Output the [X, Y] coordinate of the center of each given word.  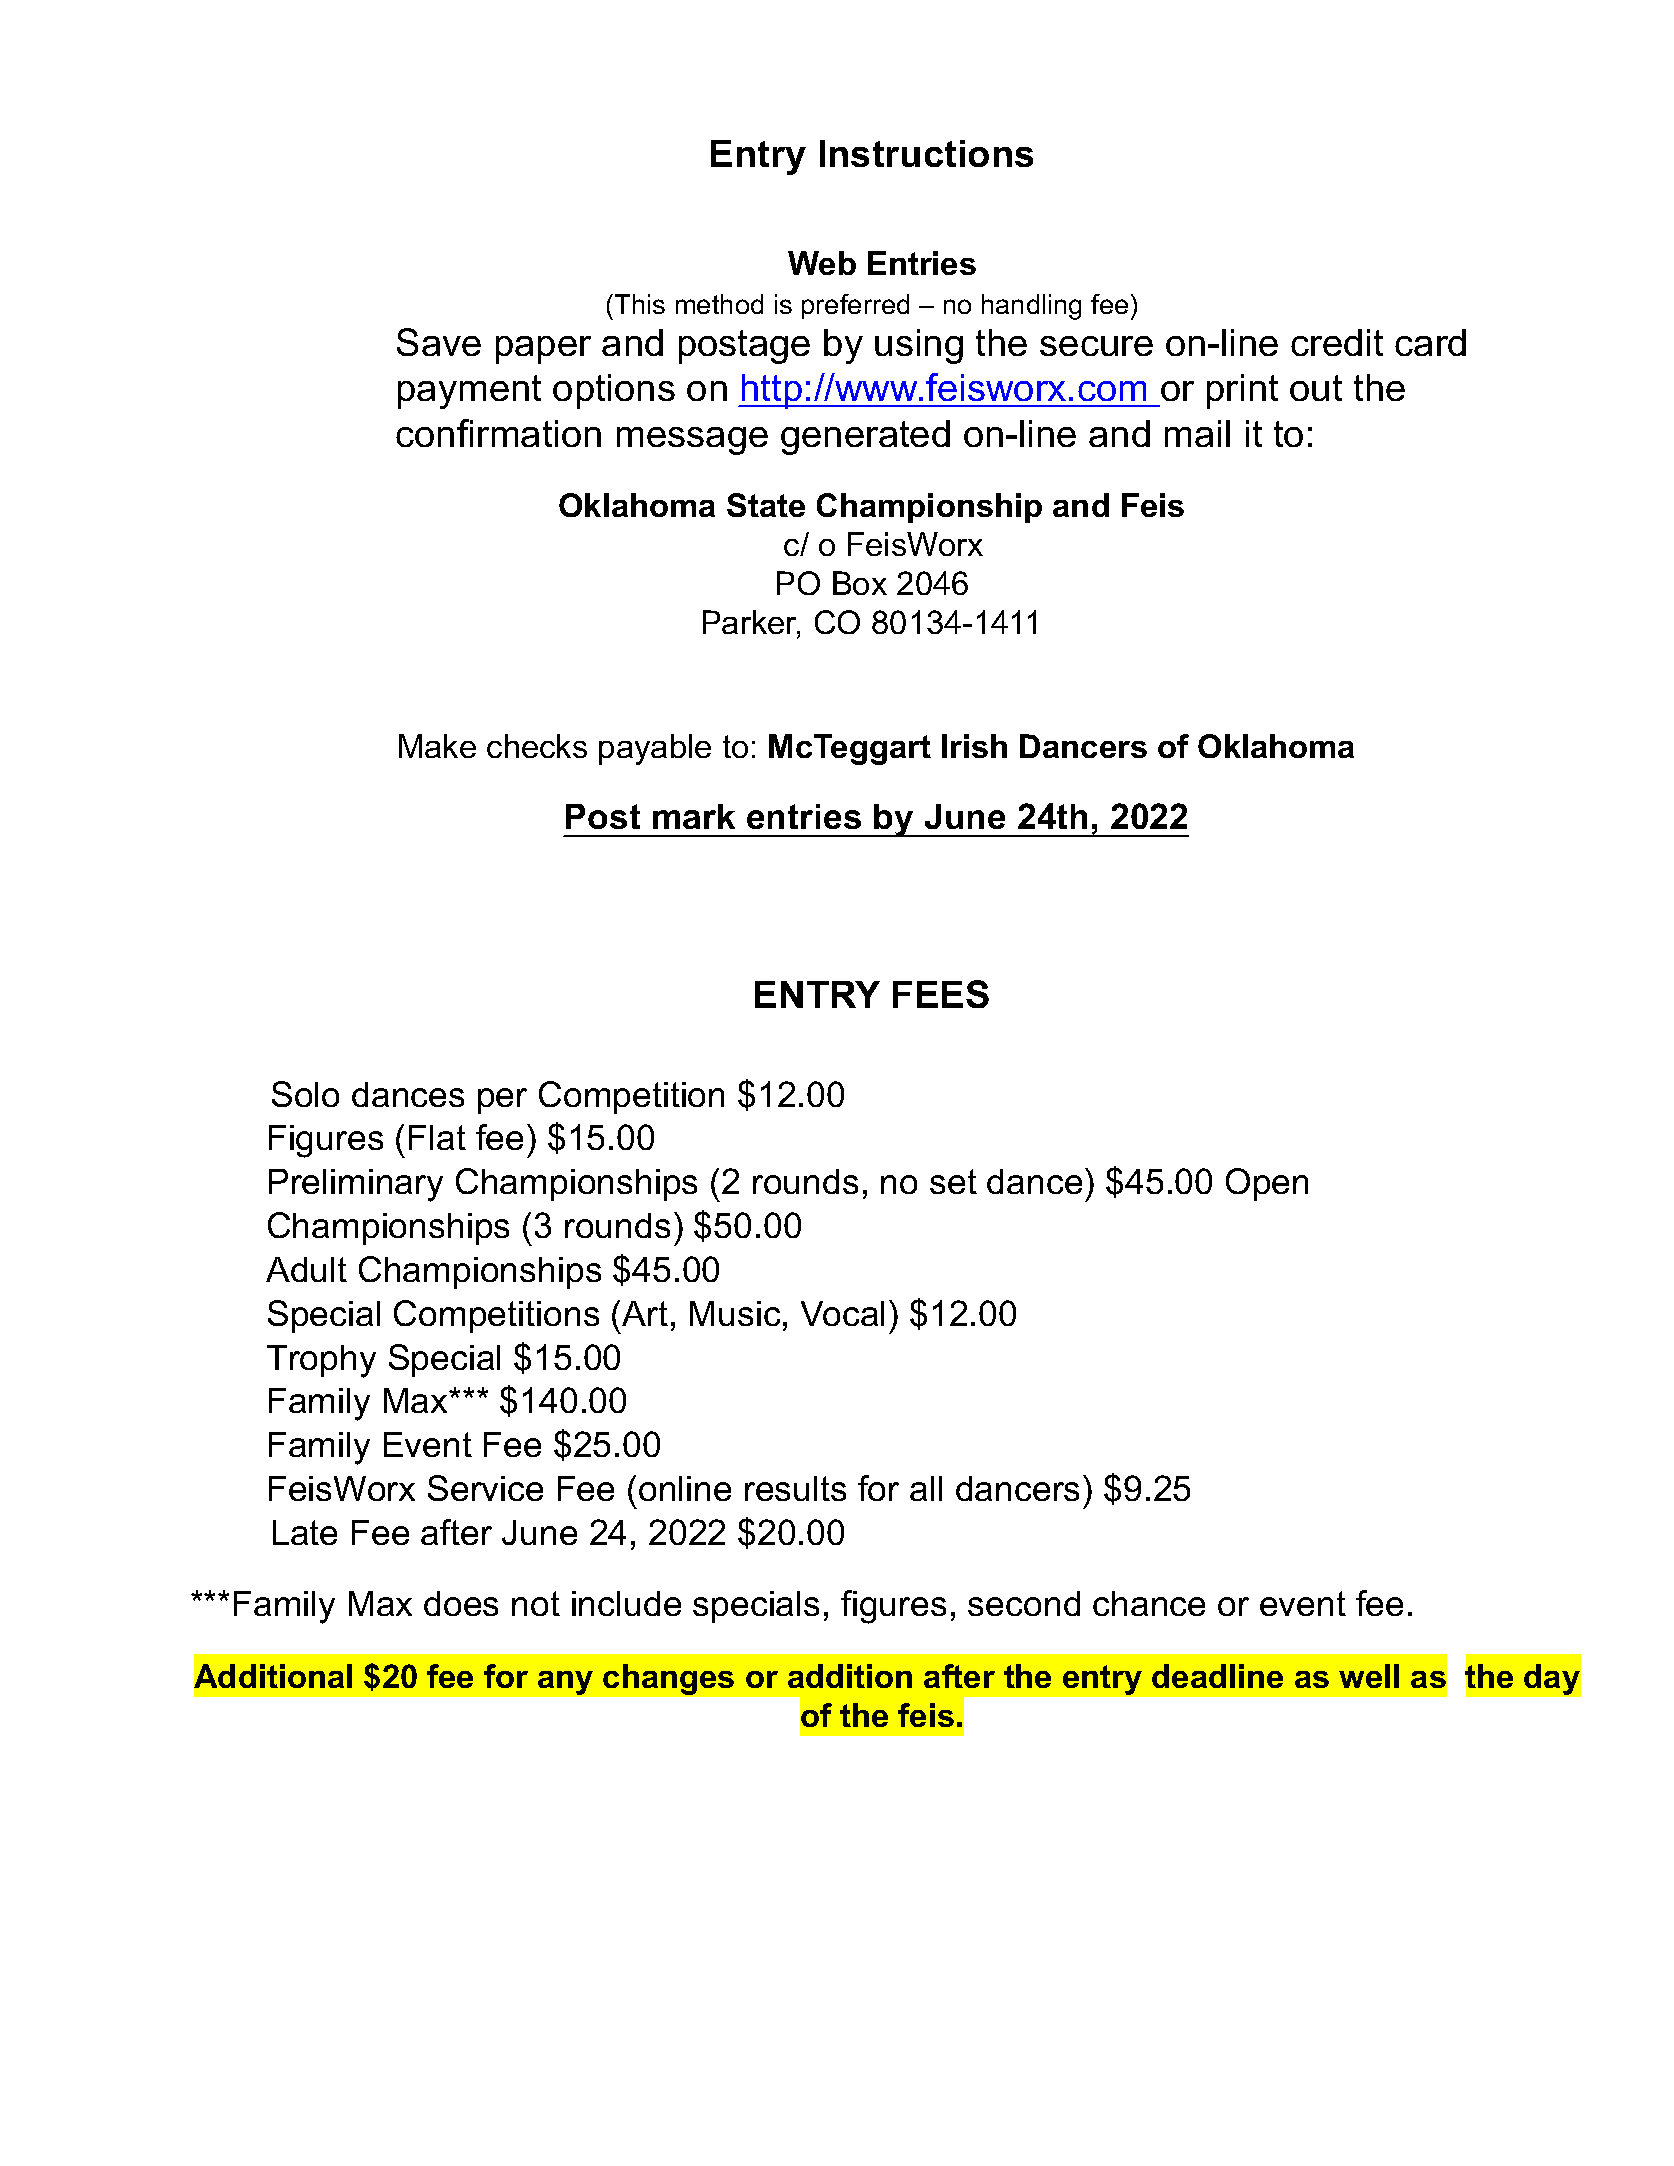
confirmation [498, 433]
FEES [941, 994]
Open [1267, 1184]
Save [439, 342]
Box [860, 583]
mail [1197, 433]
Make [437, 746]
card [1430, 342]
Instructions [926, 153]
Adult [306, 1269]
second [1024, 1603]
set [953, 1181]
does [461, 1603]
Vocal [842, 1313]
